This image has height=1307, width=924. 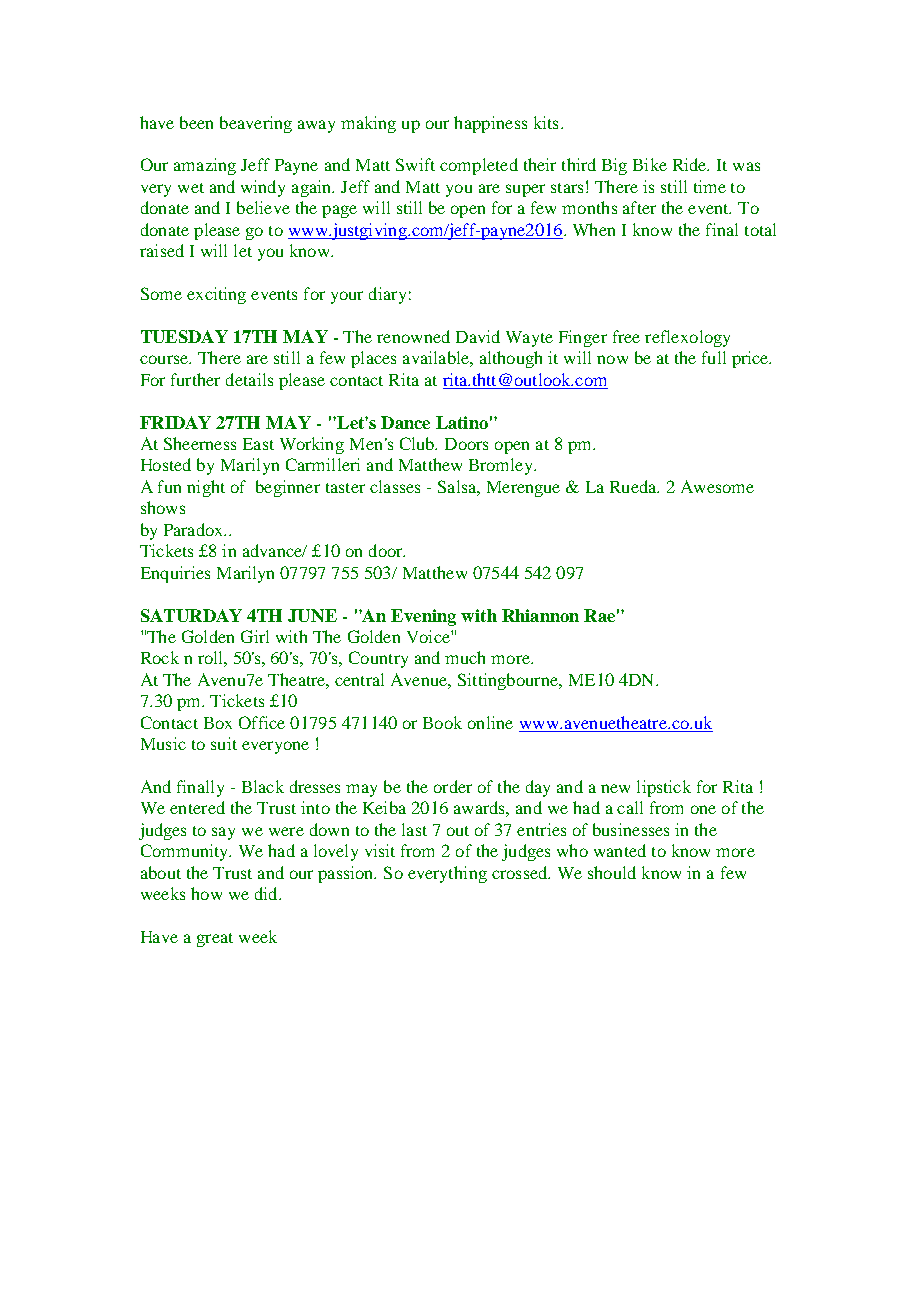 I want to click on Ride, so click(x=691, y=164).
